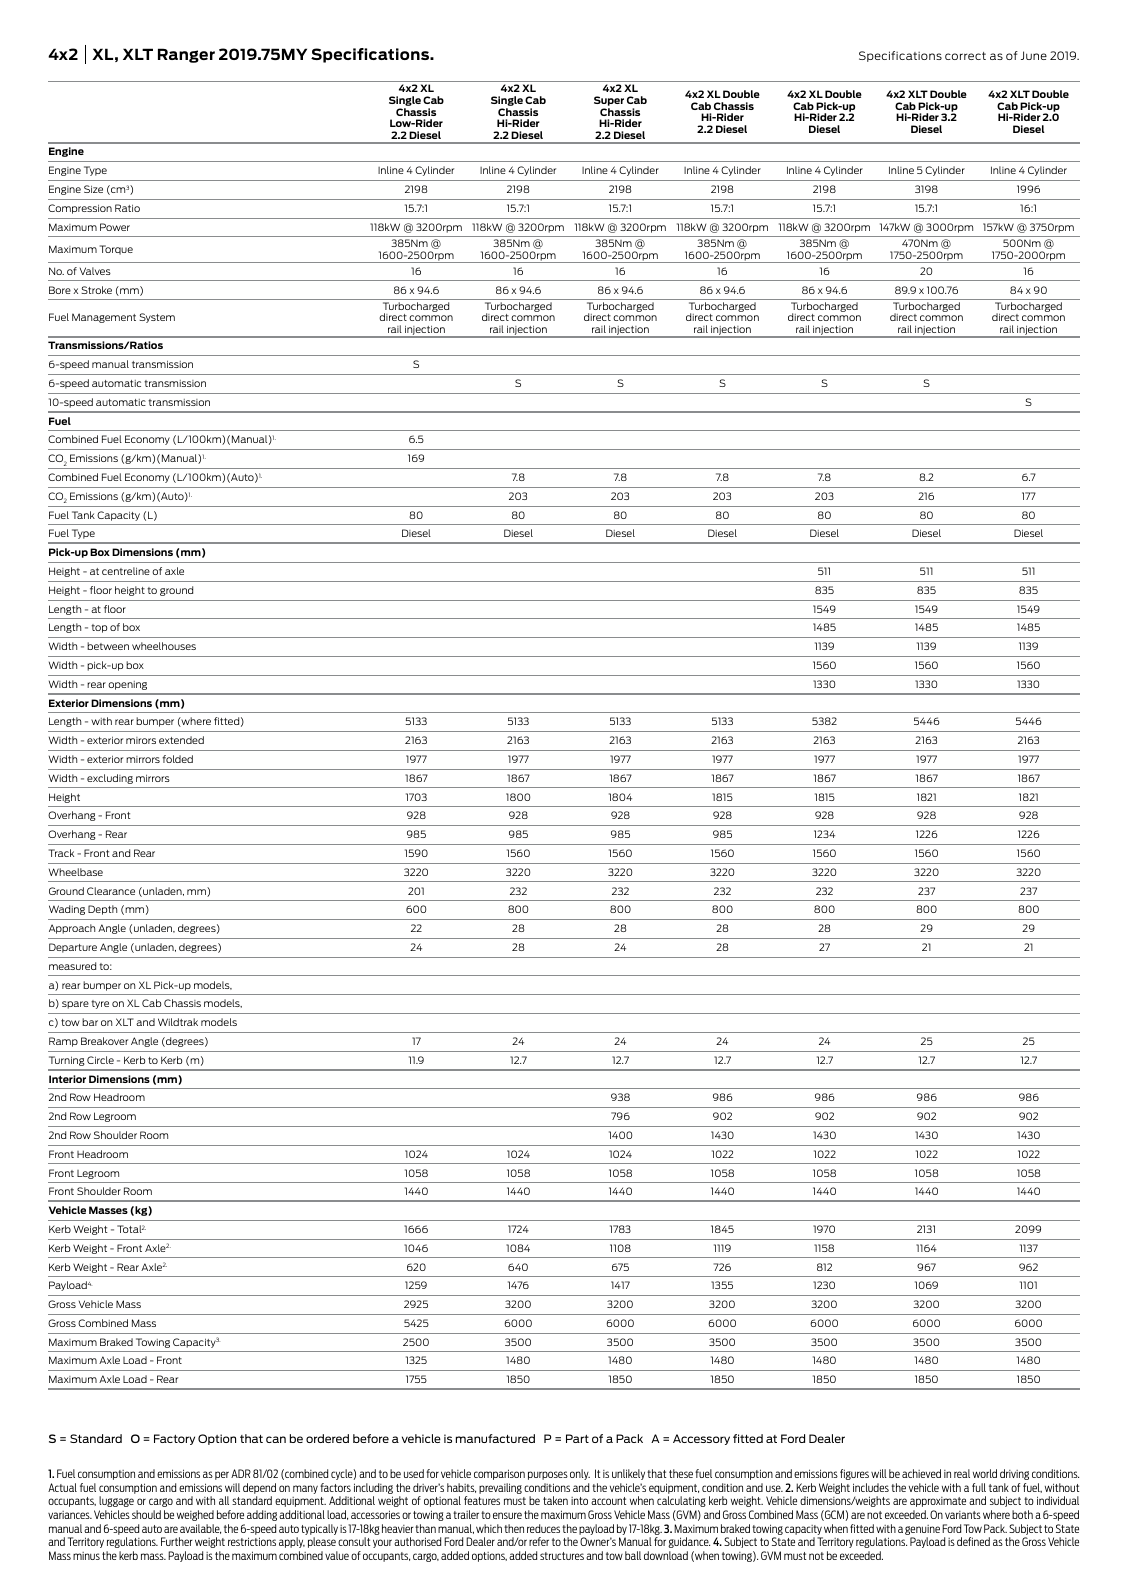  What do you see at coordinates (921, 1473) in the screenshot?
I see `achieved` at bounding box center [921, 1473].
